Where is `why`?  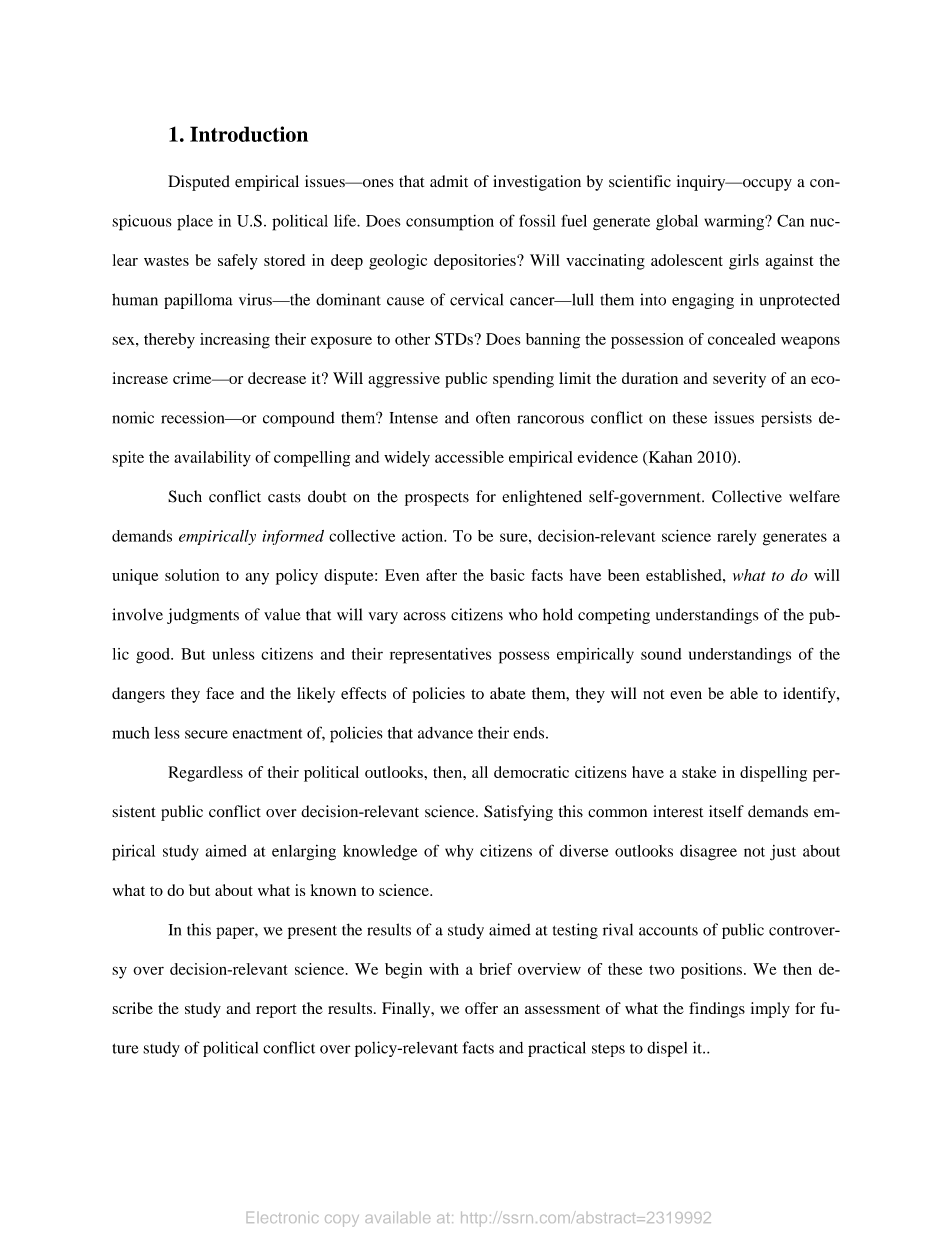
why is located at coordinates (459, 852).
